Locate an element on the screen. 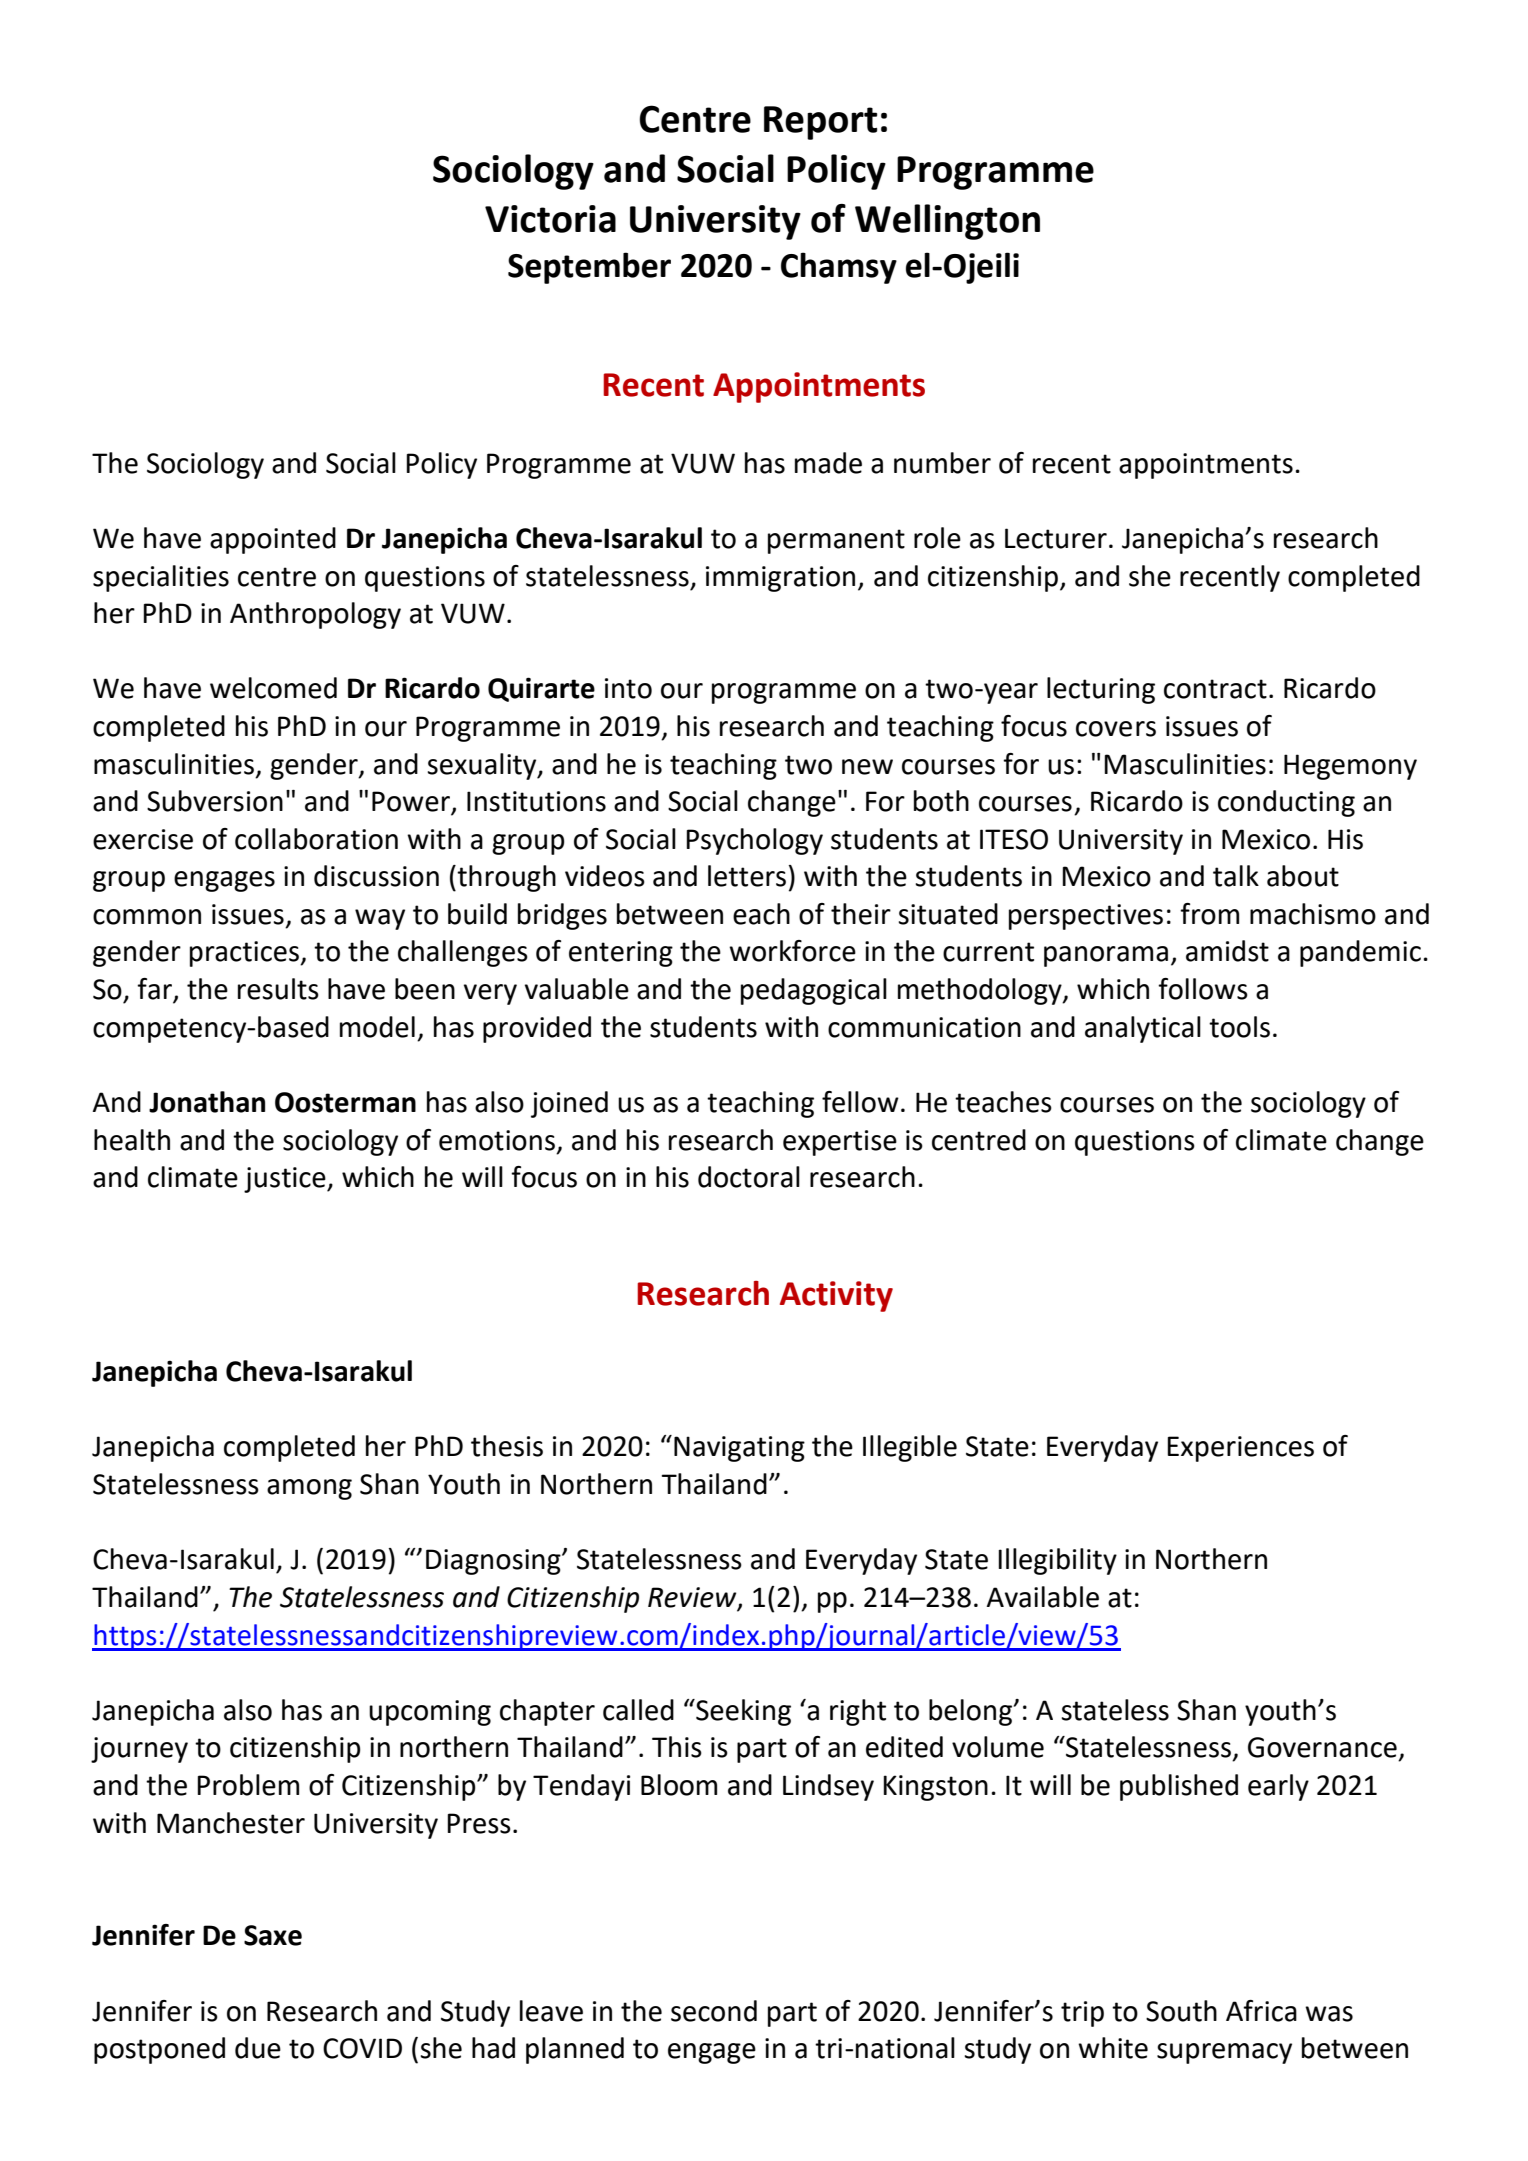 Image resolution: width=1528 pixels, height=2161 pixels. due is located at coordinates (258, 2048).
